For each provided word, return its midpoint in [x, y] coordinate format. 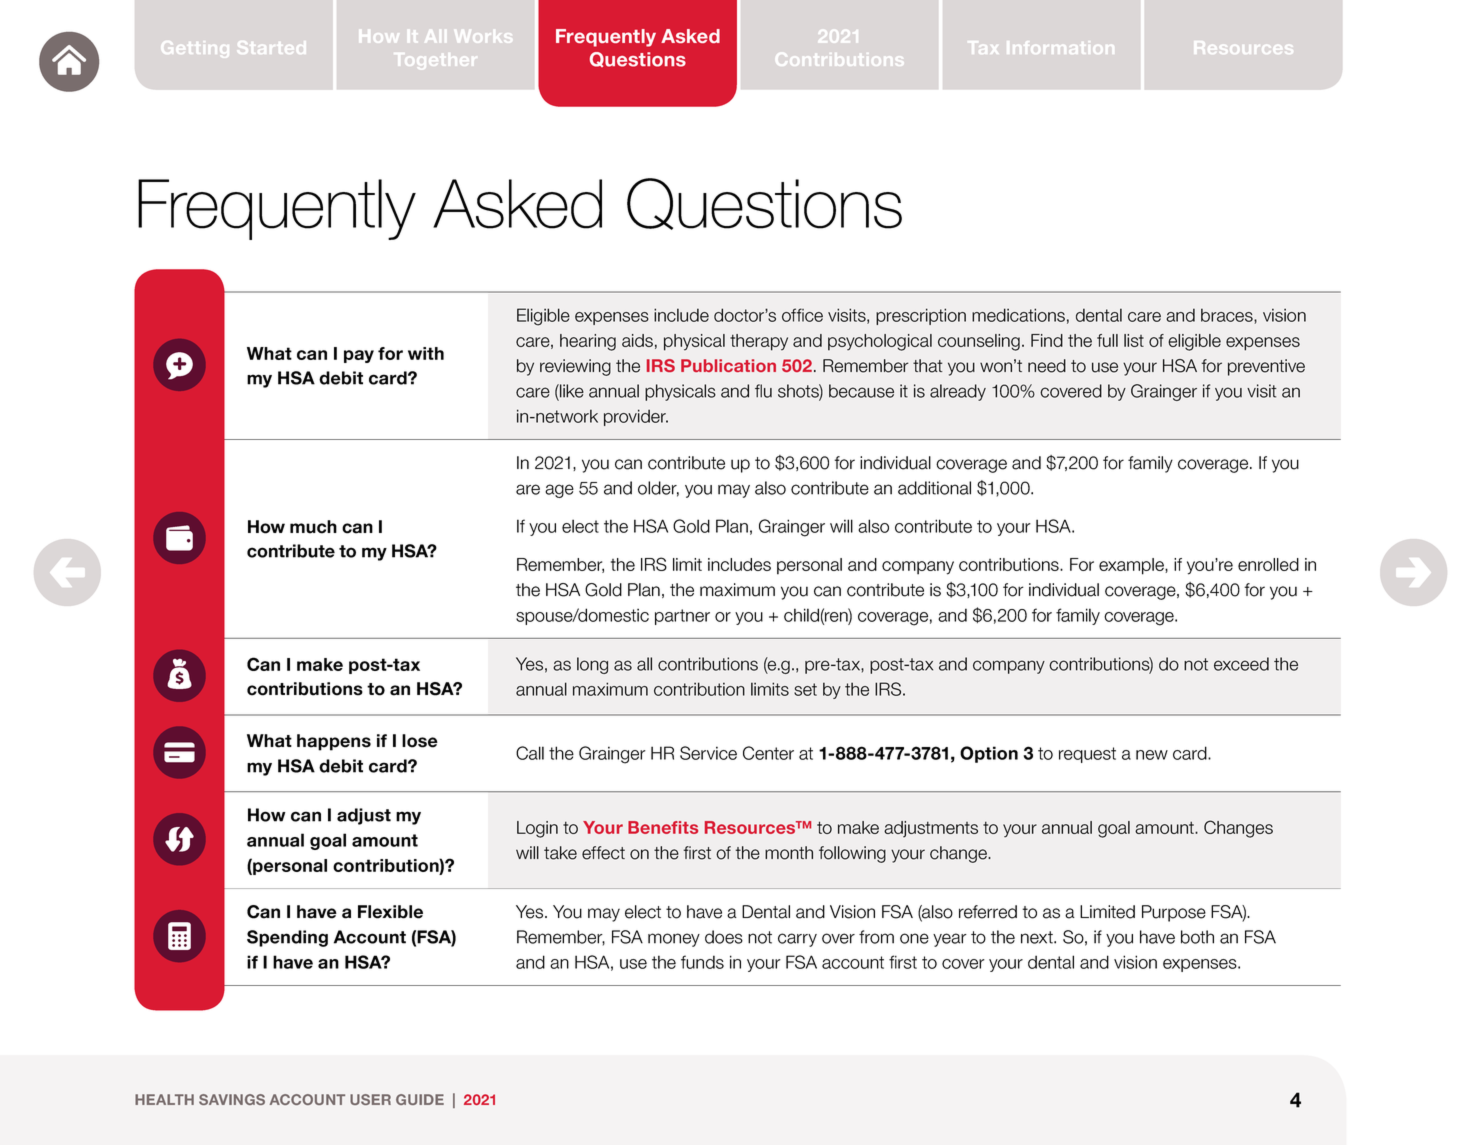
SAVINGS [232, 1099]
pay [359, 356]
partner [682, 617]
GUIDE [420, 1099]
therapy [759, 342]
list [1134, 340]
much [313, 527]
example [1132, 566]
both [1197, 937]
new [1152, 755]
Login [537, 829]
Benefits [663, 827]
